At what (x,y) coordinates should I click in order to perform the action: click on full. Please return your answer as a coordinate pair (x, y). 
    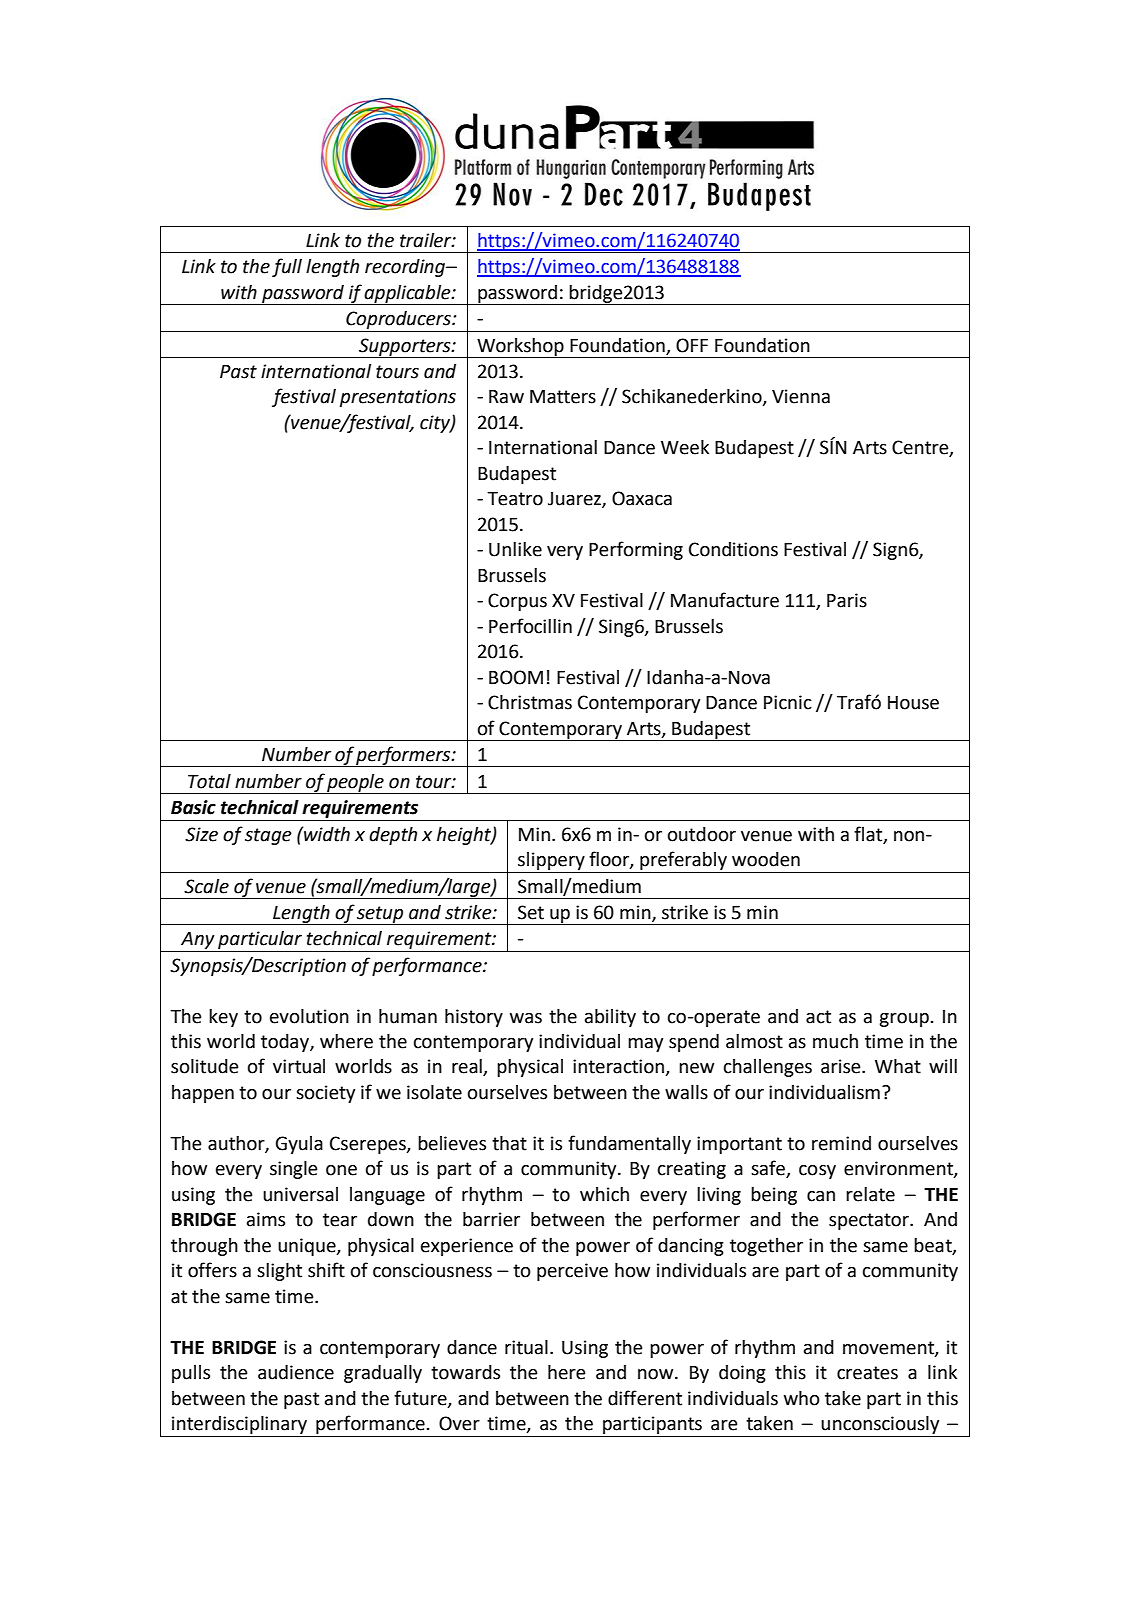
    Looking at the image, I should click on (287, 267).
